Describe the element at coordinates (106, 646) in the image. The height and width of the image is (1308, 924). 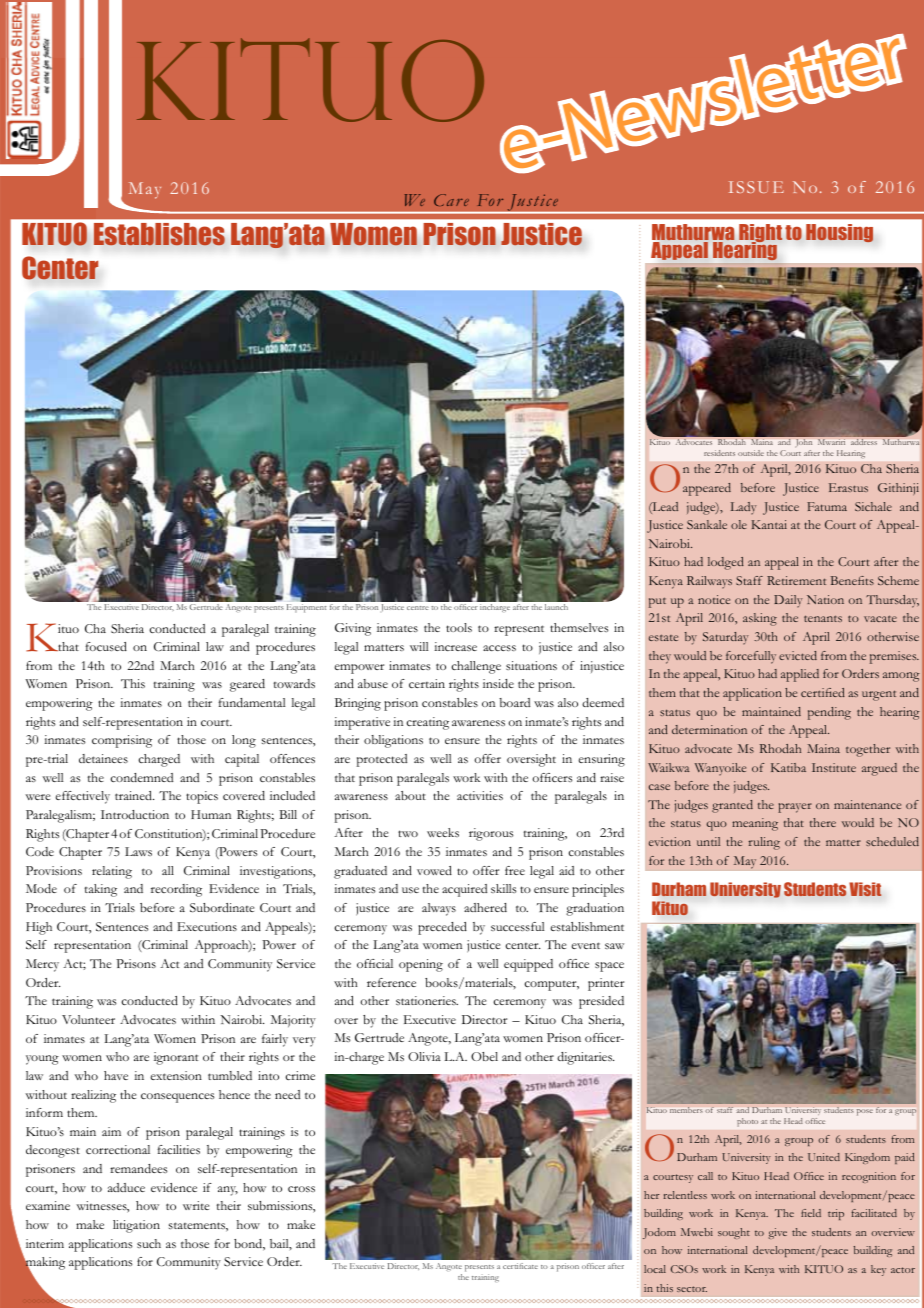
I see `focused` at that location.
